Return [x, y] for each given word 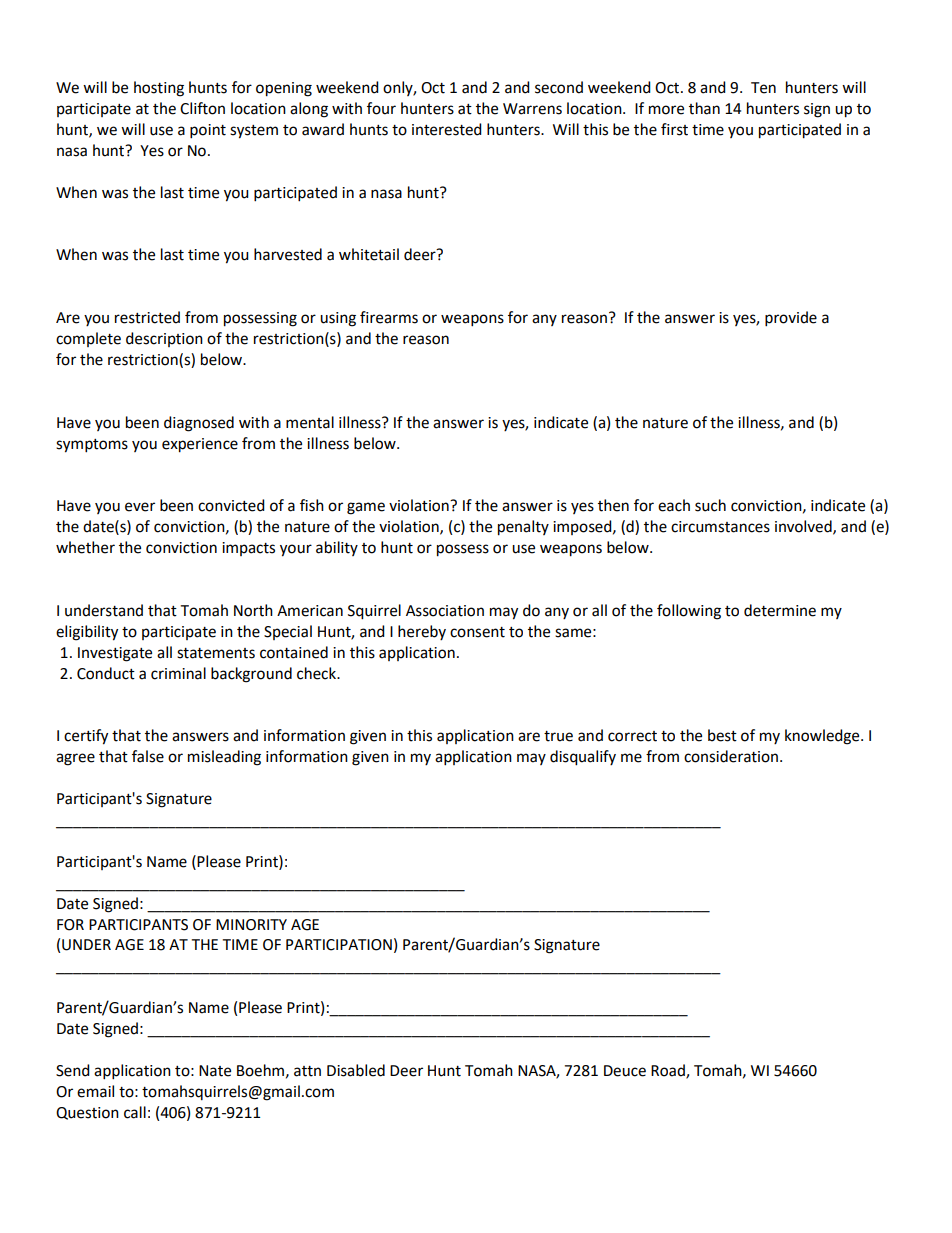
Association [445, 611]
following [689, 612]
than [704, 108]
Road [669, 1071]
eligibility [87, 633]
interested [447, 129]
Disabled [356, 1070]
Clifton [202, 108]
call [135, 1112]
